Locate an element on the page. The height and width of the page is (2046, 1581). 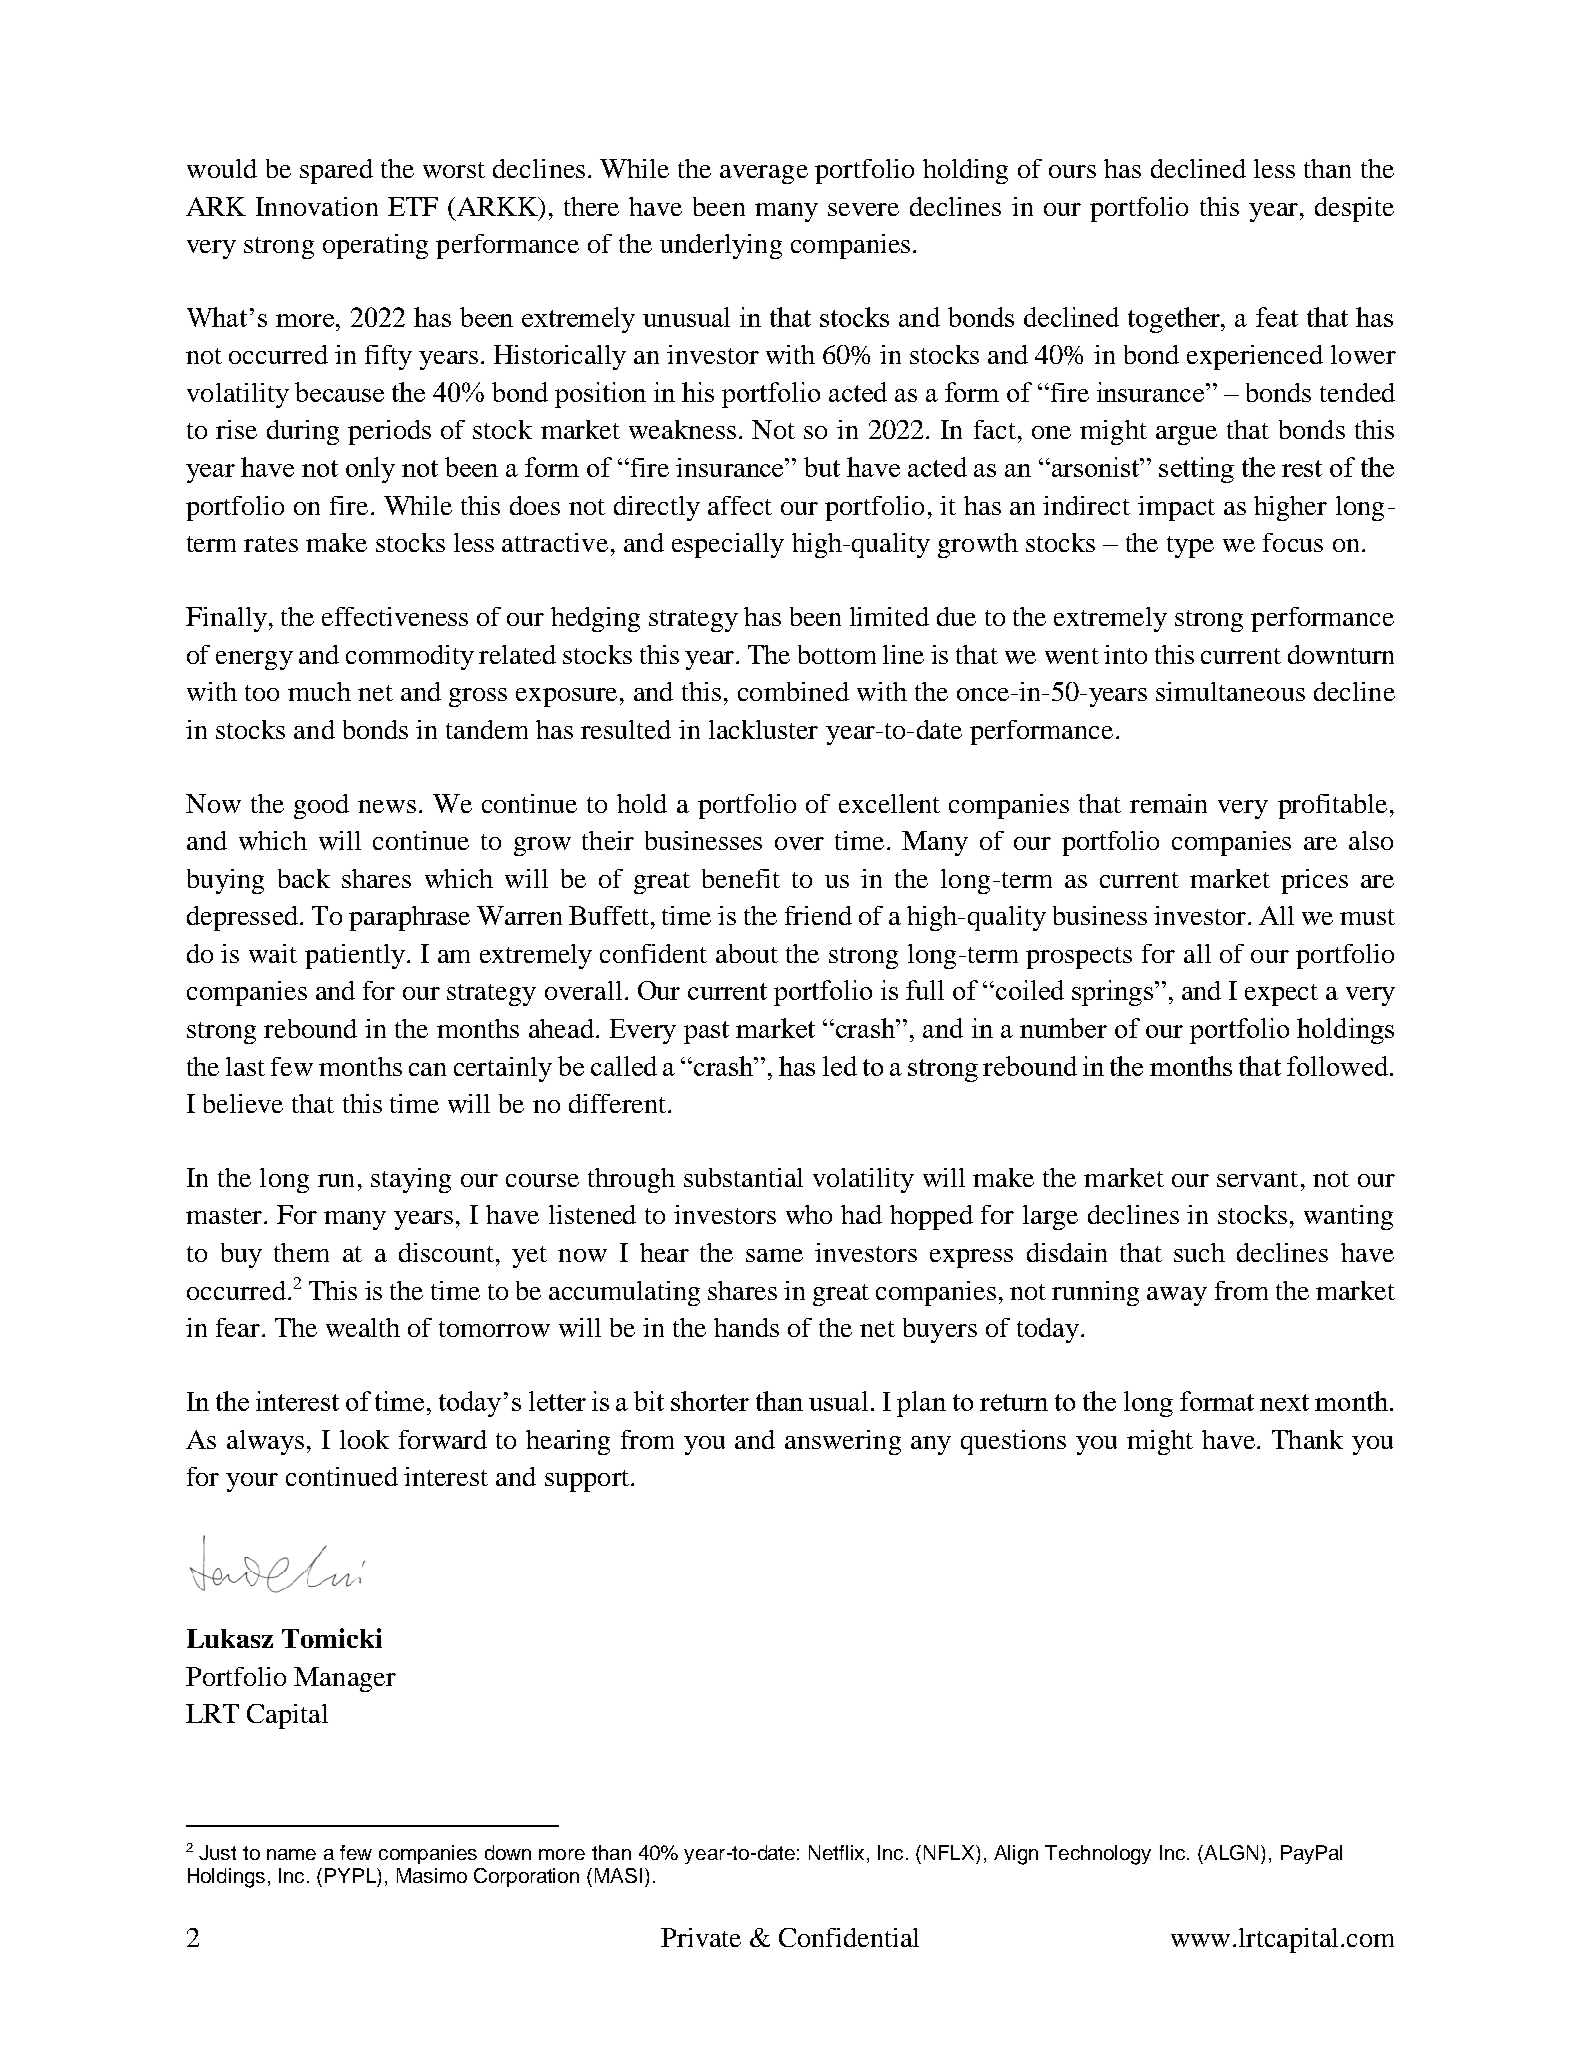
Technology is located at coordinates (1098, 1855).
